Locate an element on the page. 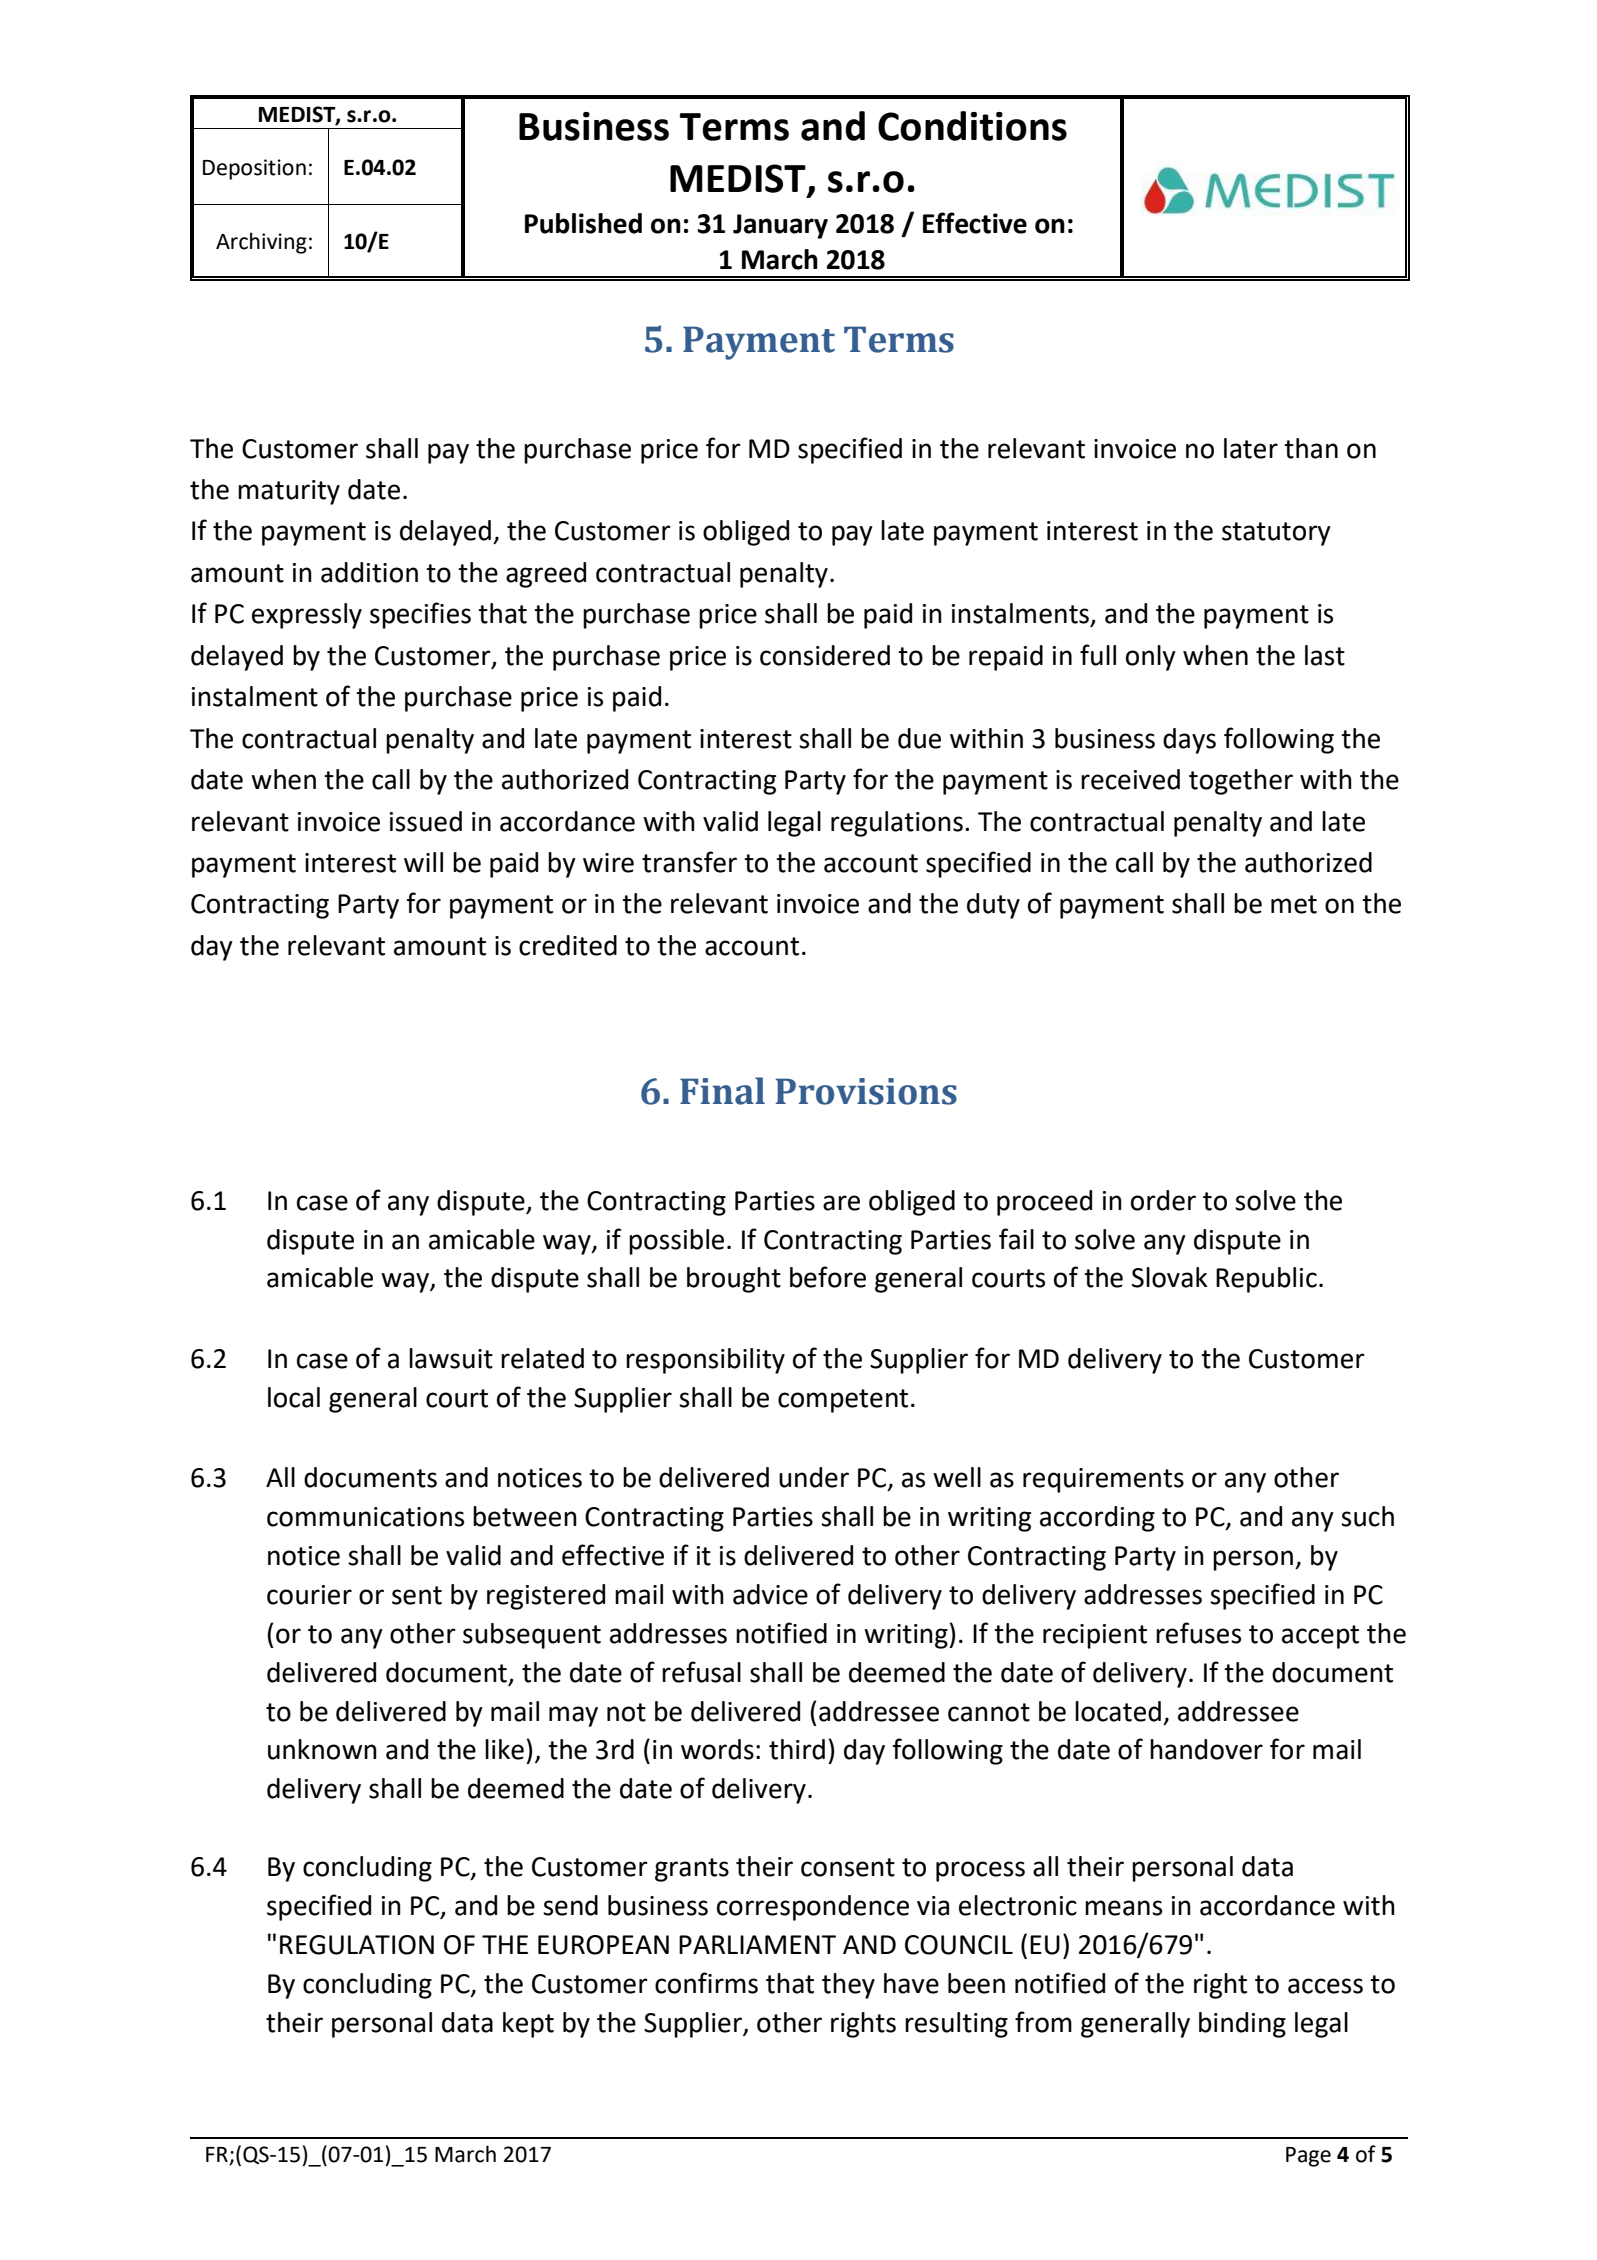  January is located at coordinates (780, 226).
